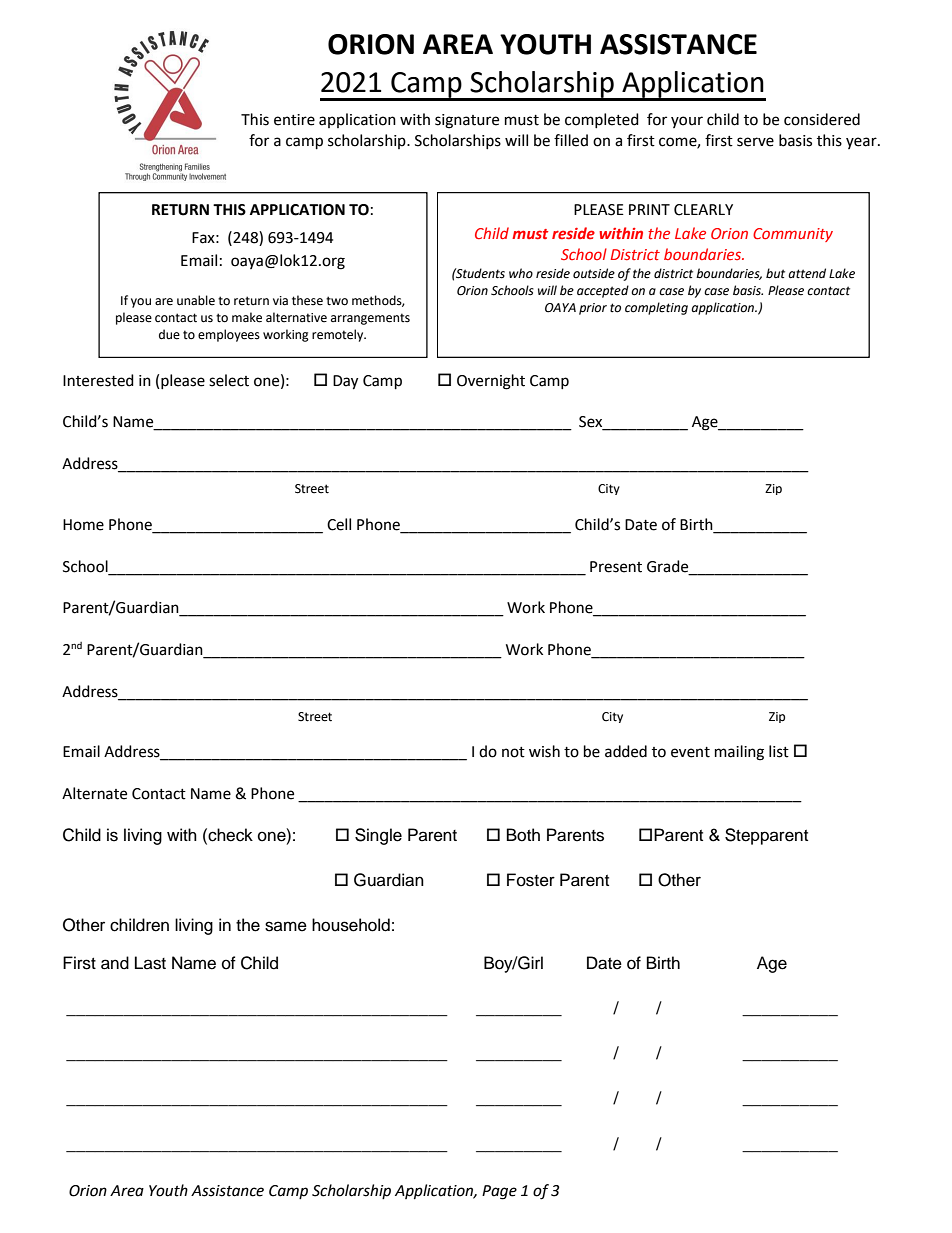  What do you see at coordinates (739, 753) in the image?
I see `mailing` at bounding box center [739, 753].
